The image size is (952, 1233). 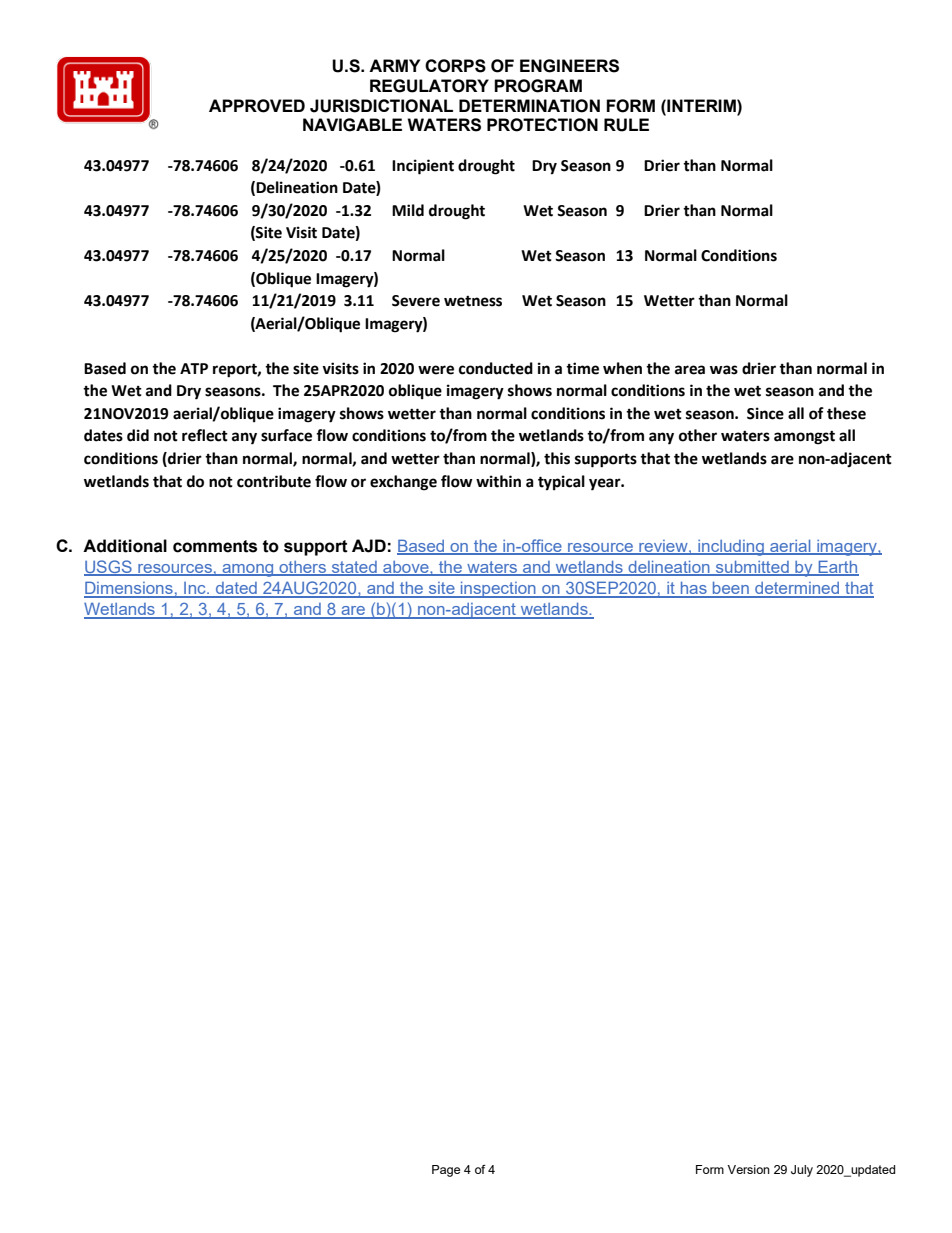 I want to click on Page, so click(x=446, y=1171).
